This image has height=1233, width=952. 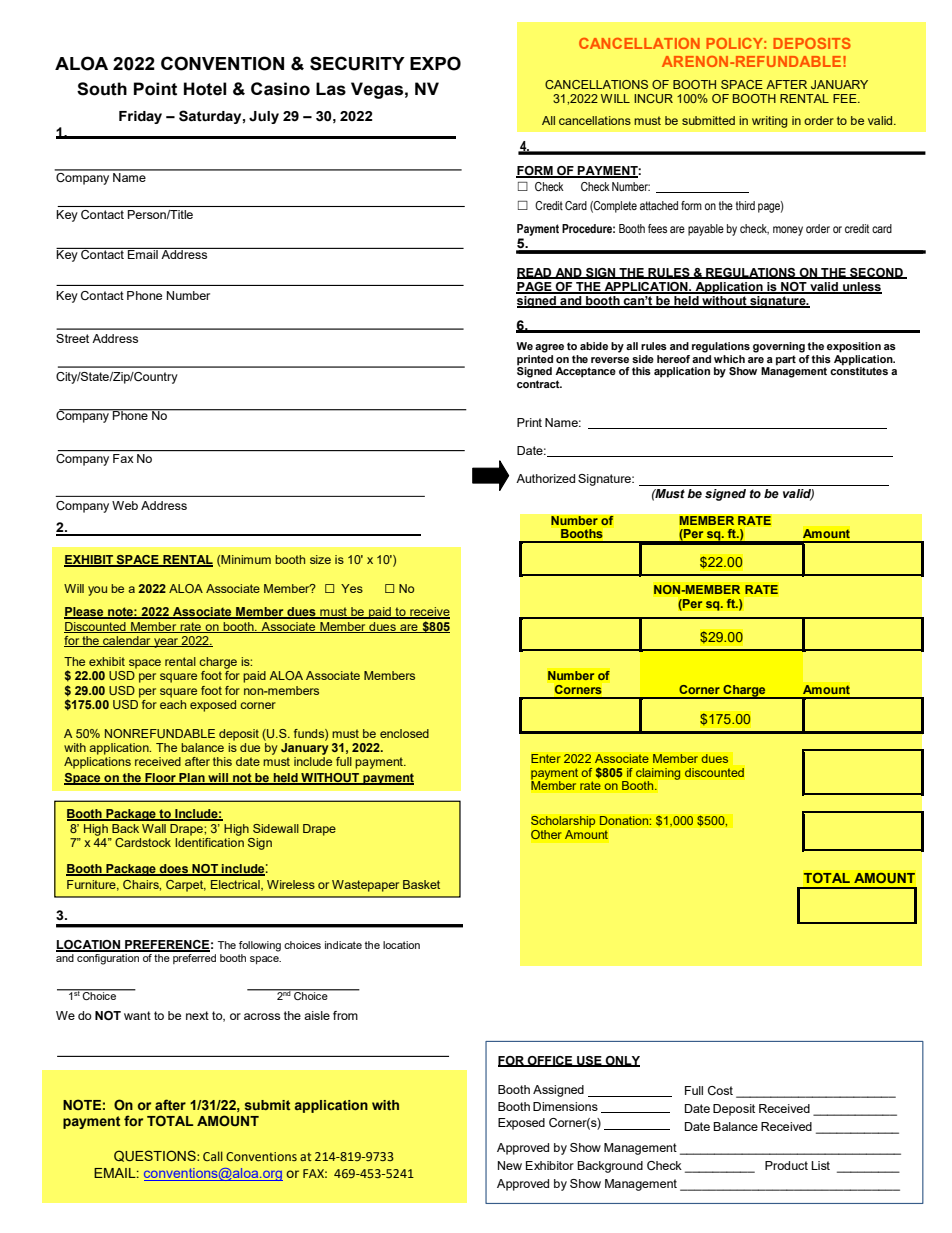 I want to click on New, so click(x=510, y=1165).
